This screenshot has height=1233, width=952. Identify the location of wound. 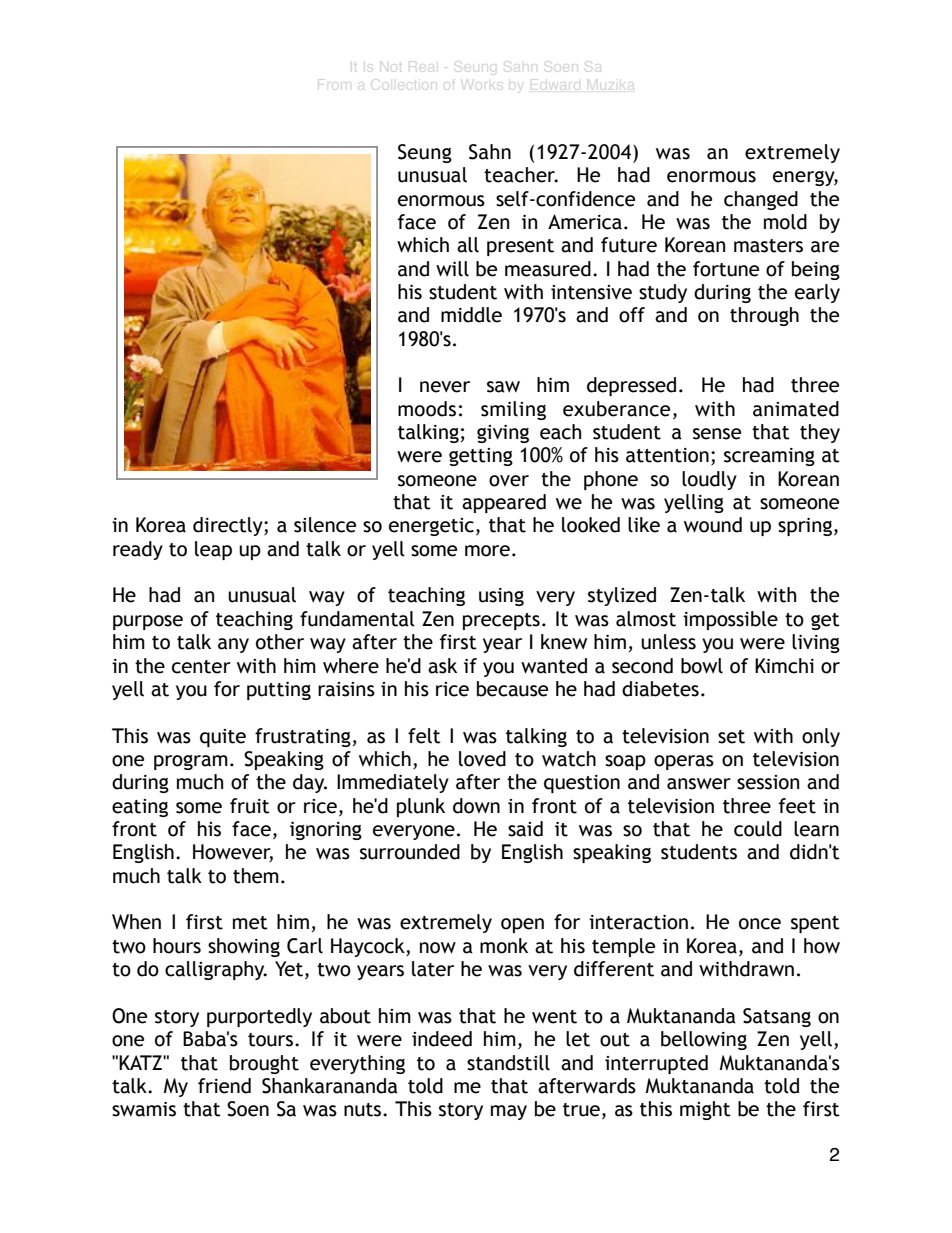
(713, 525).
